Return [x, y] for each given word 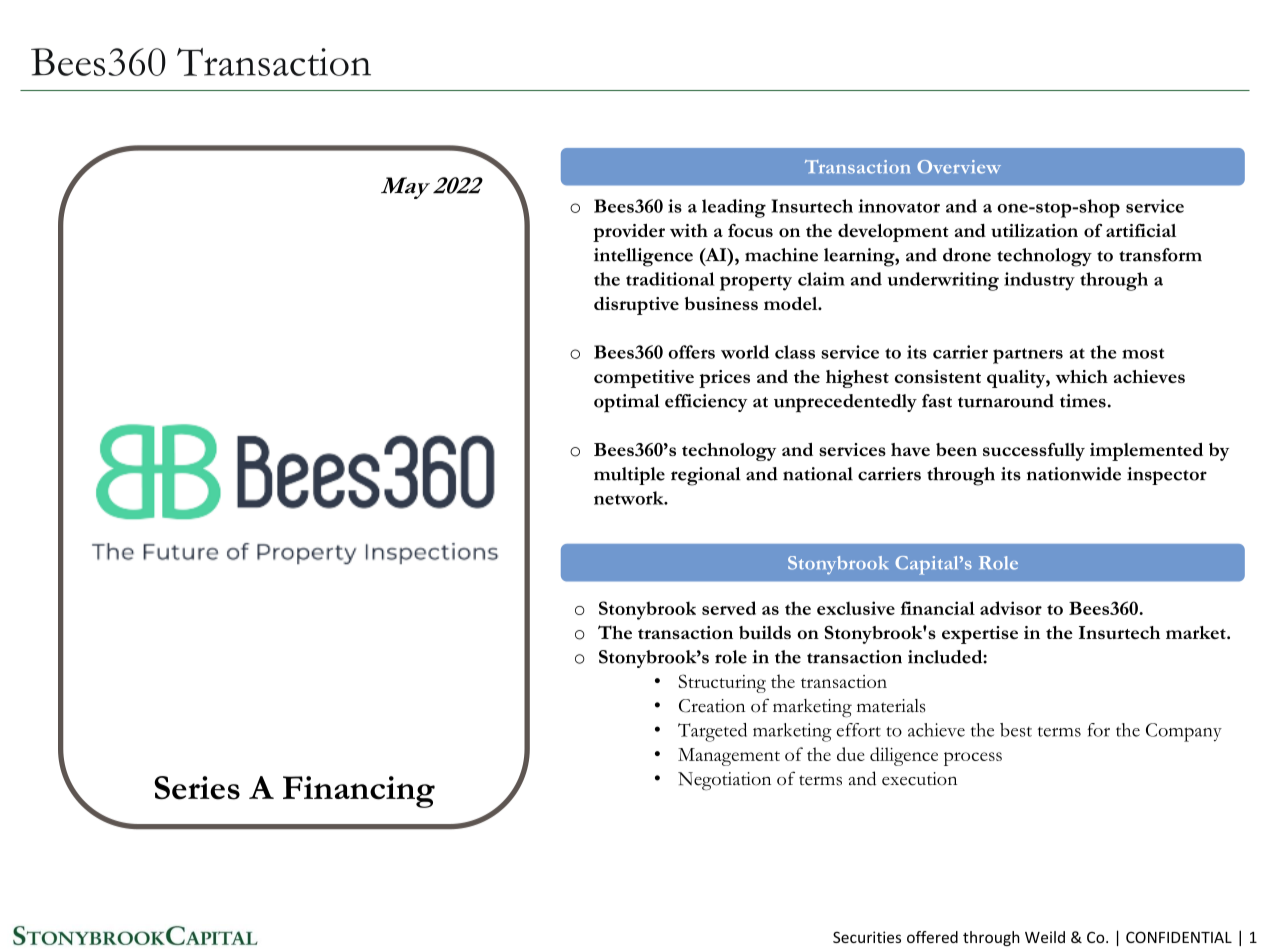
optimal [627, 403]
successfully [1034, 452]
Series [197, 788]
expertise [980, 635]
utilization [1034, 230]
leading [734, 208]
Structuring [722, 683]
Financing [359, 792]
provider [629, 232]
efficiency [706, 403]
